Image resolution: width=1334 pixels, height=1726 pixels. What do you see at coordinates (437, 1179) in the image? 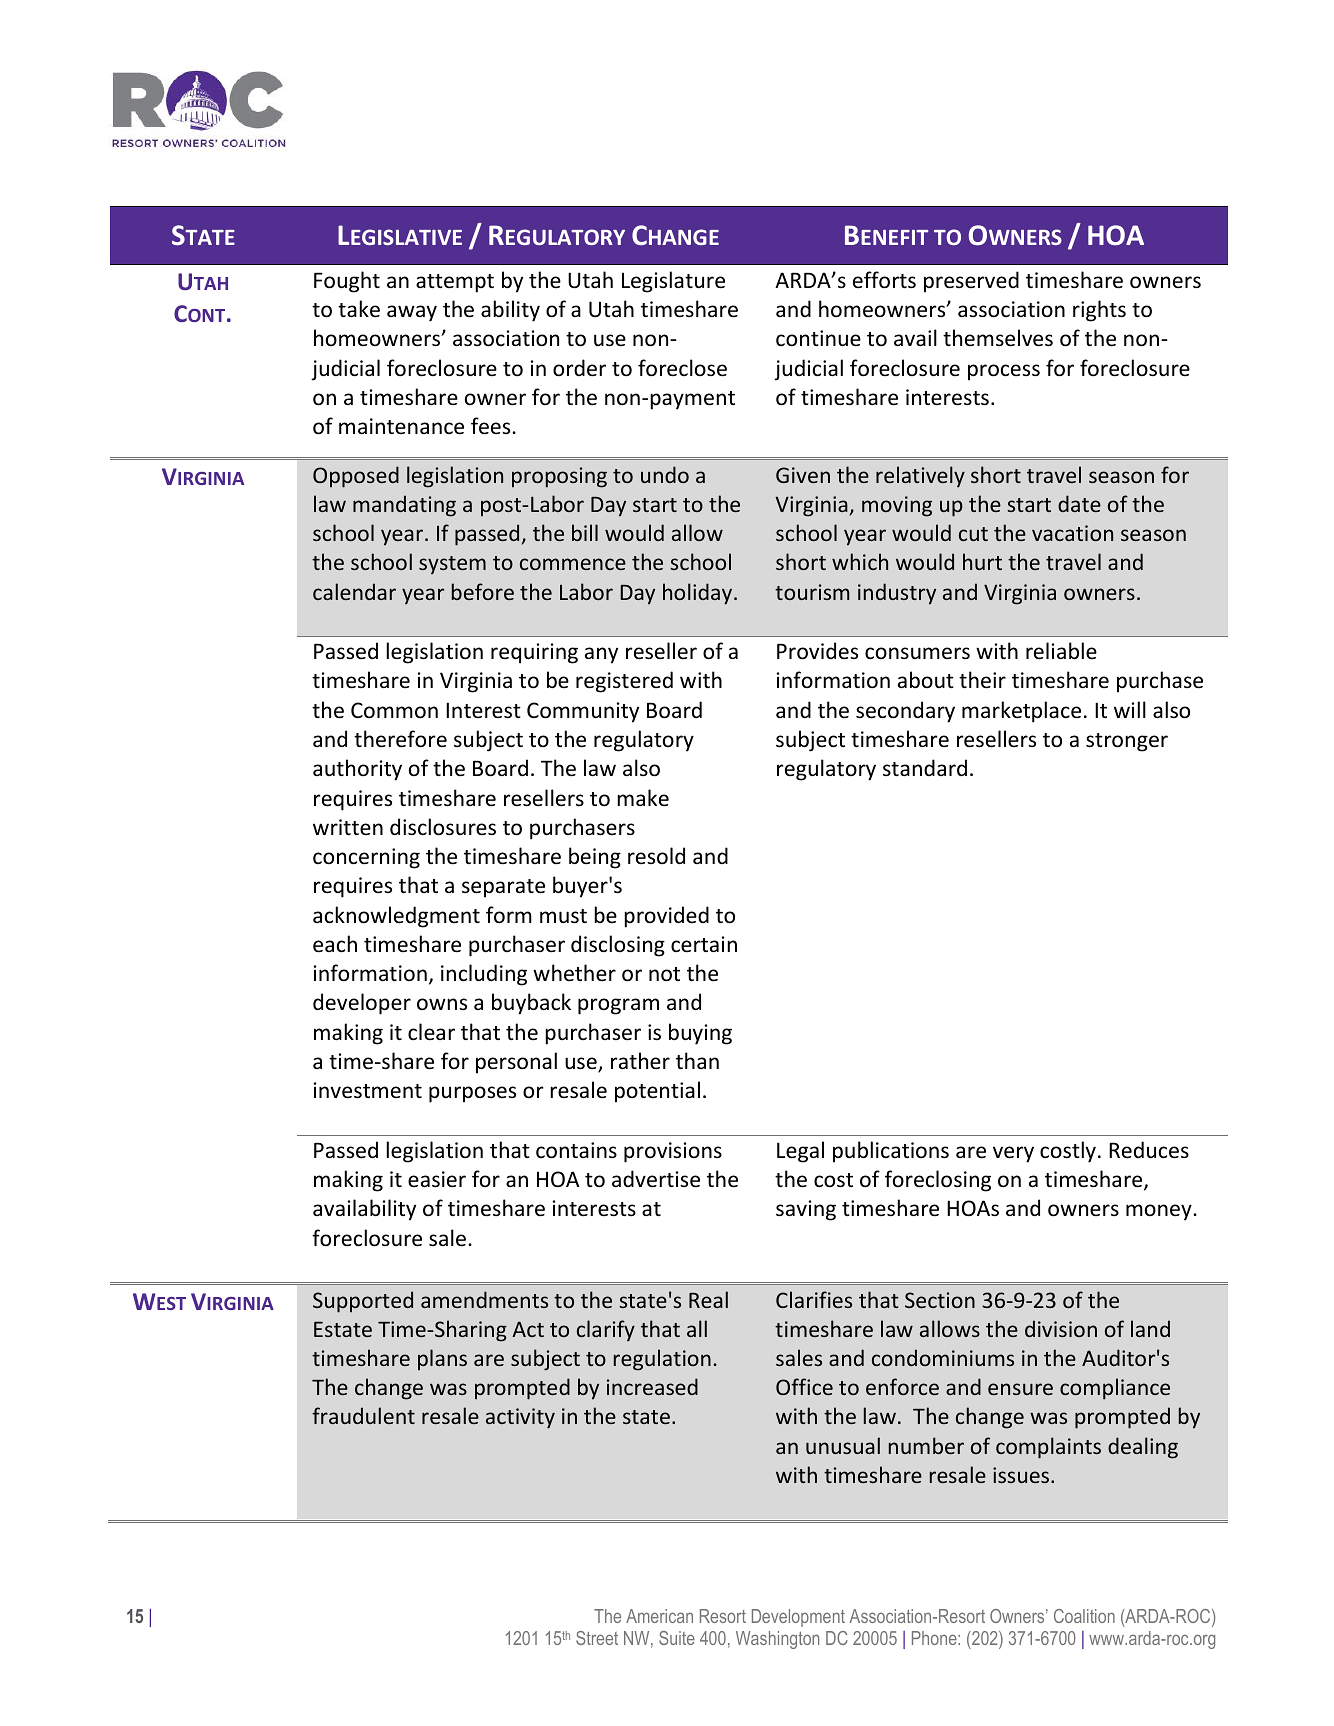
I see `easier` at bounding box center [437, 1179].
